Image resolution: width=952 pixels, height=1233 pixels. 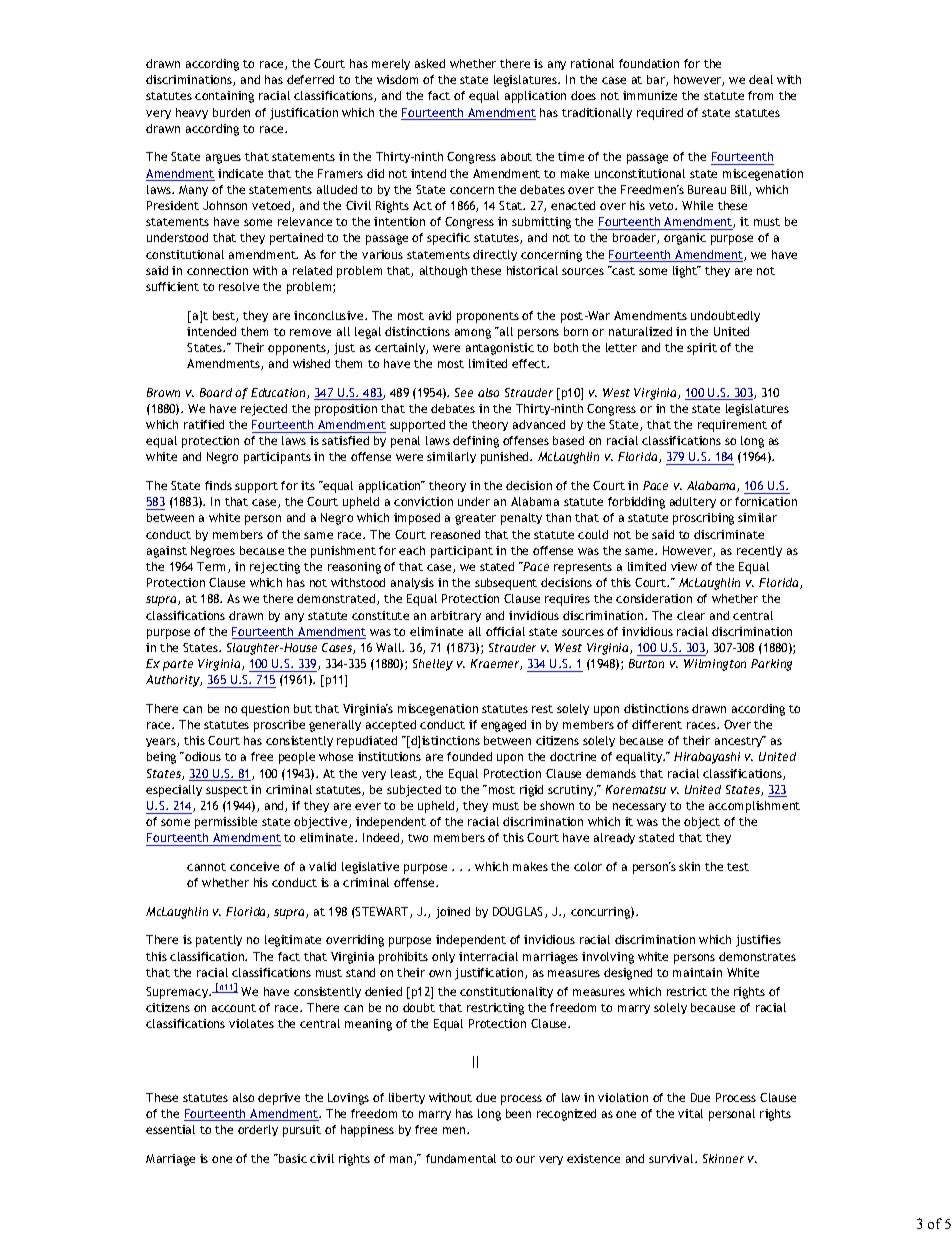 I want to click on founded, so click(x=469, y=756).
